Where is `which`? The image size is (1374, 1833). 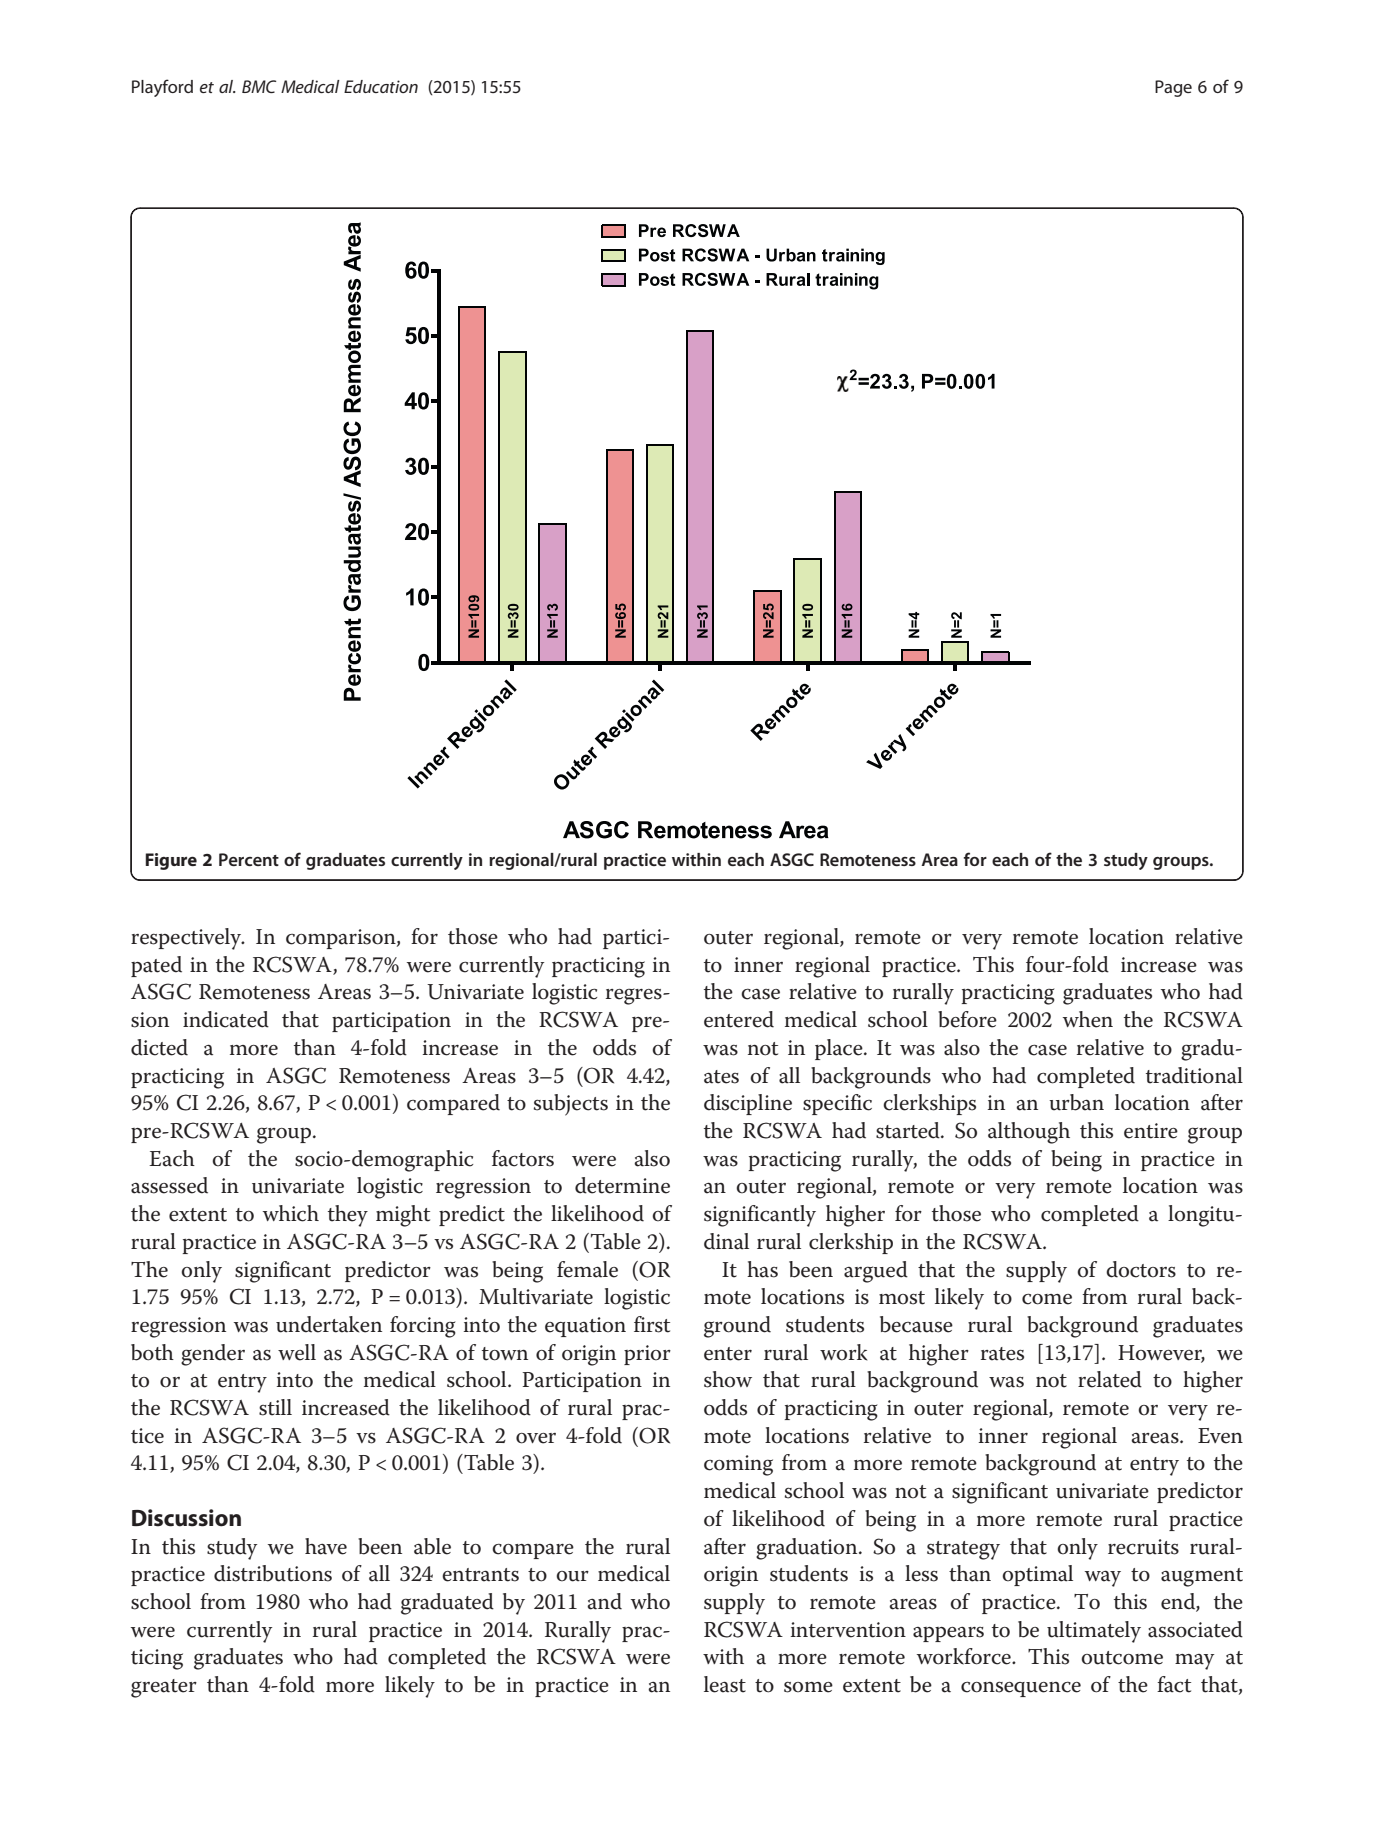 which is located at coordinates (291, 1213).
